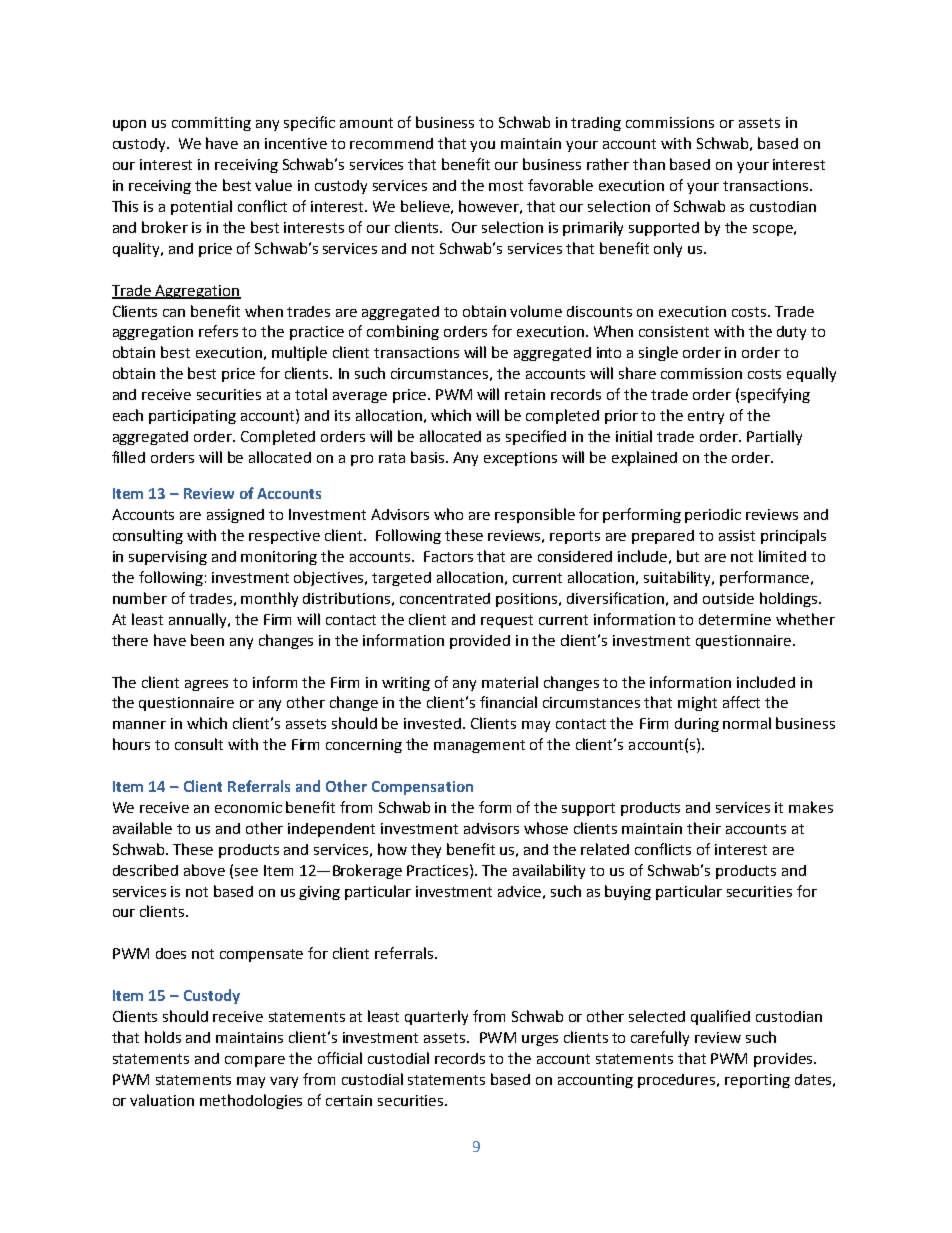 This image has height=1233, width=952. Describe the element at coordinates (211, 124) in the image. I see `committing` at that location.
